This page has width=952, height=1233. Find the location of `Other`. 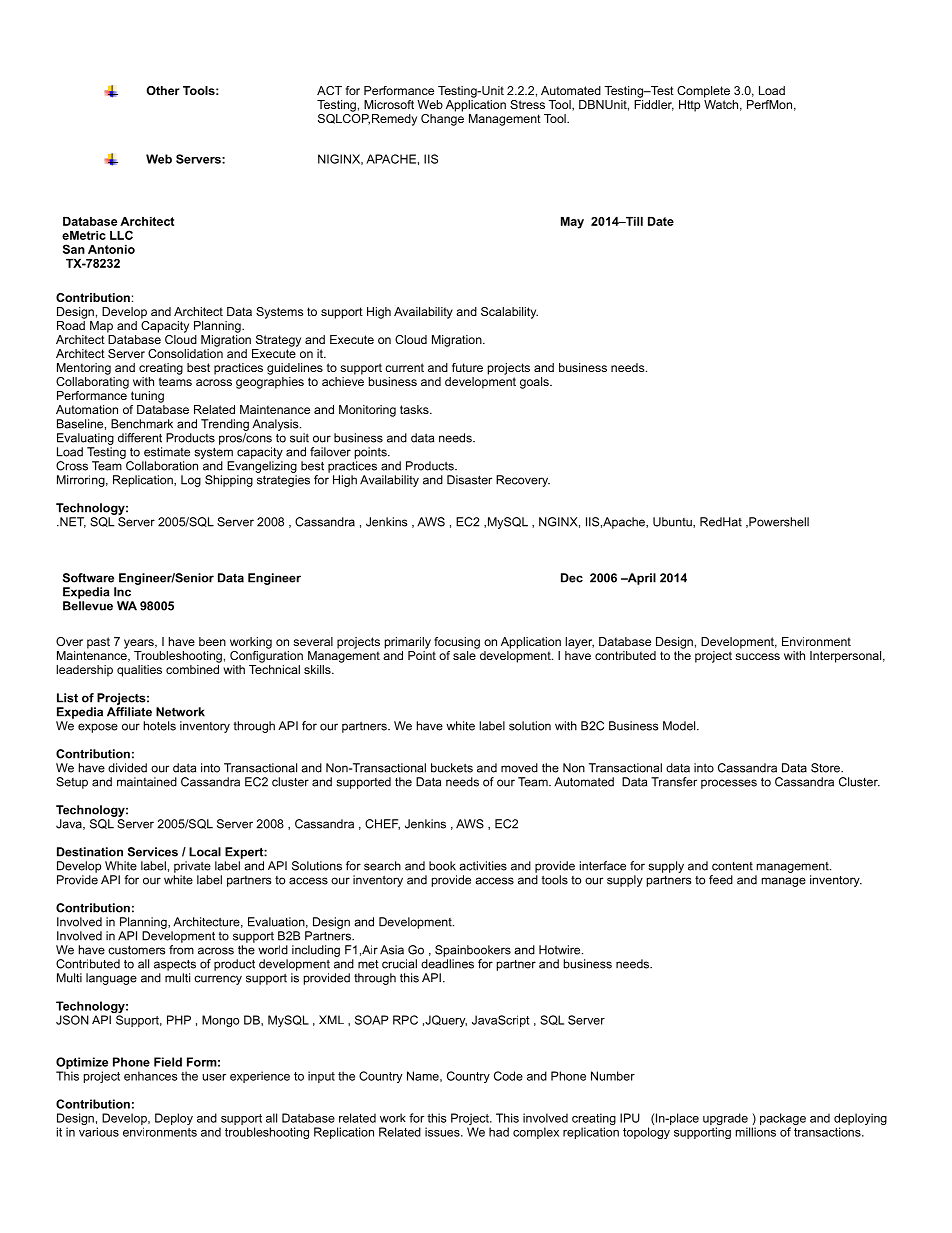

Other is located at coordinates (163, 90).
